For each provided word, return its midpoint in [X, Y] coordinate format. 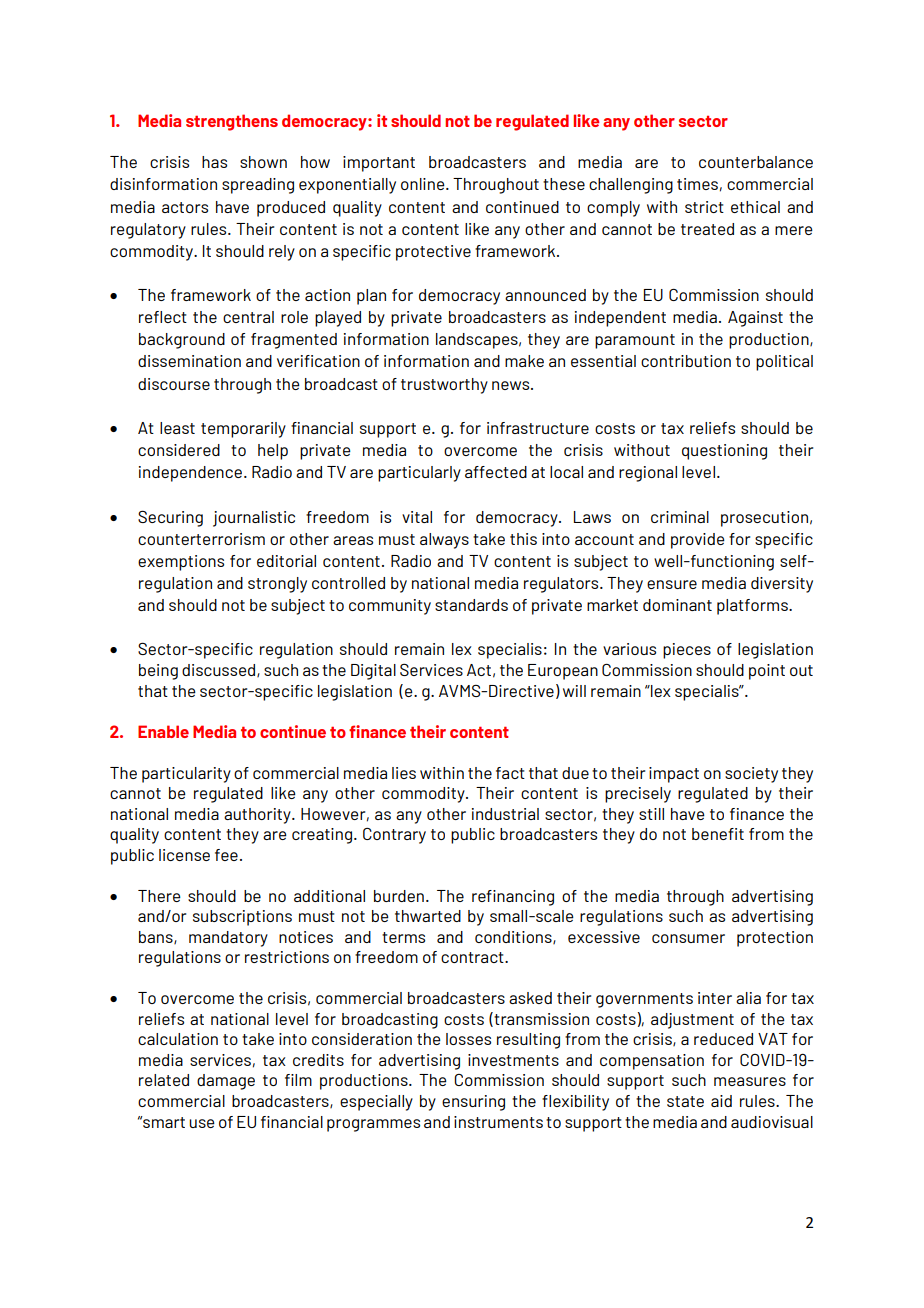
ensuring [473, 1103]
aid [721, 1101]
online [424, 184]
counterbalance [756, 162]
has [214, 162]
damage [226, 1082]
